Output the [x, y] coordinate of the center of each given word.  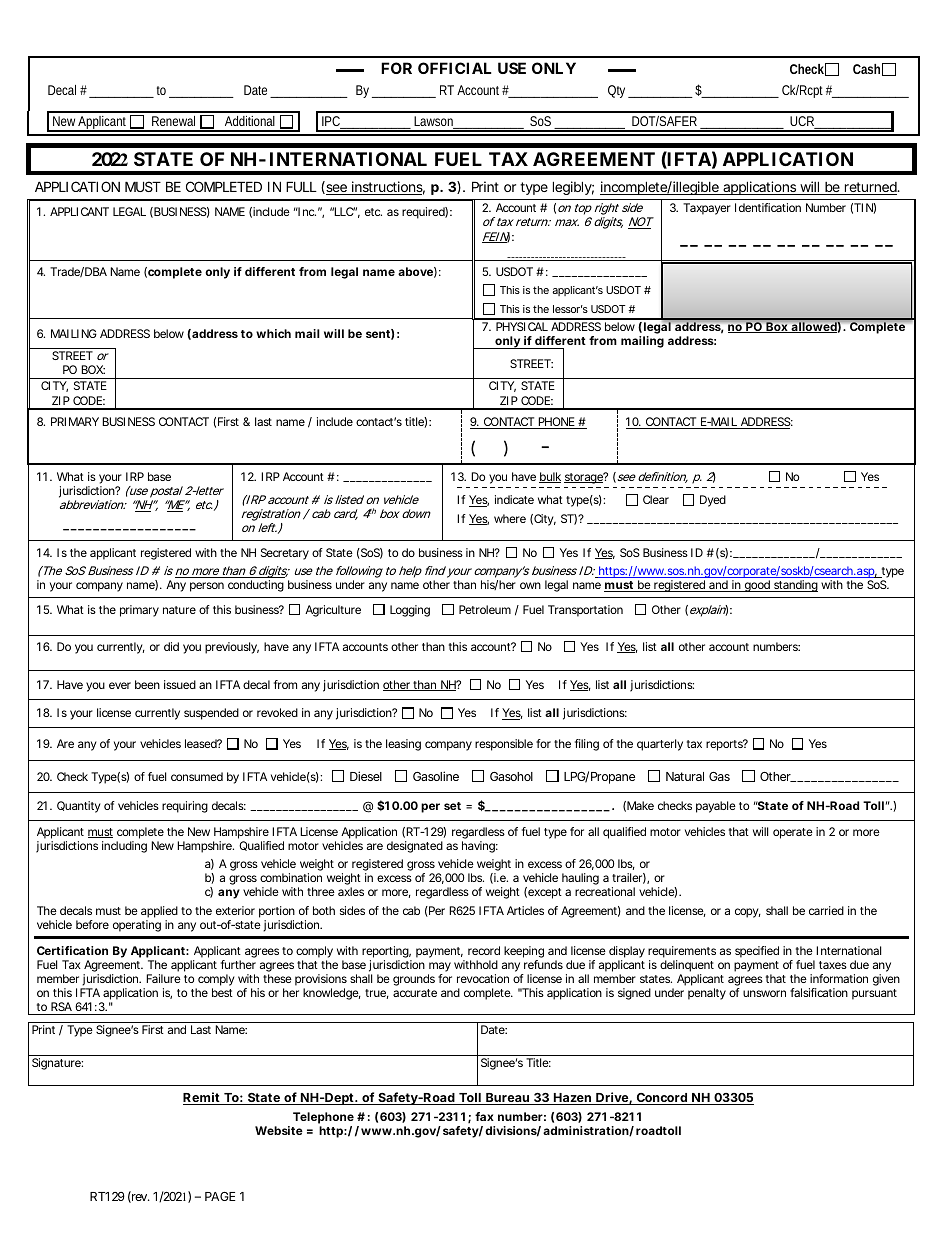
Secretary [285, 554]
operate [793, 833]
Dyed [713, 501]
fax [484, 1116]
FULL [301, 186]
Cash [868, 69]
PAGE [220, 1196]
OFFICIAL [455, 68]
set [452, 806]
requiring [185, 807]
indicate [514, 499]
